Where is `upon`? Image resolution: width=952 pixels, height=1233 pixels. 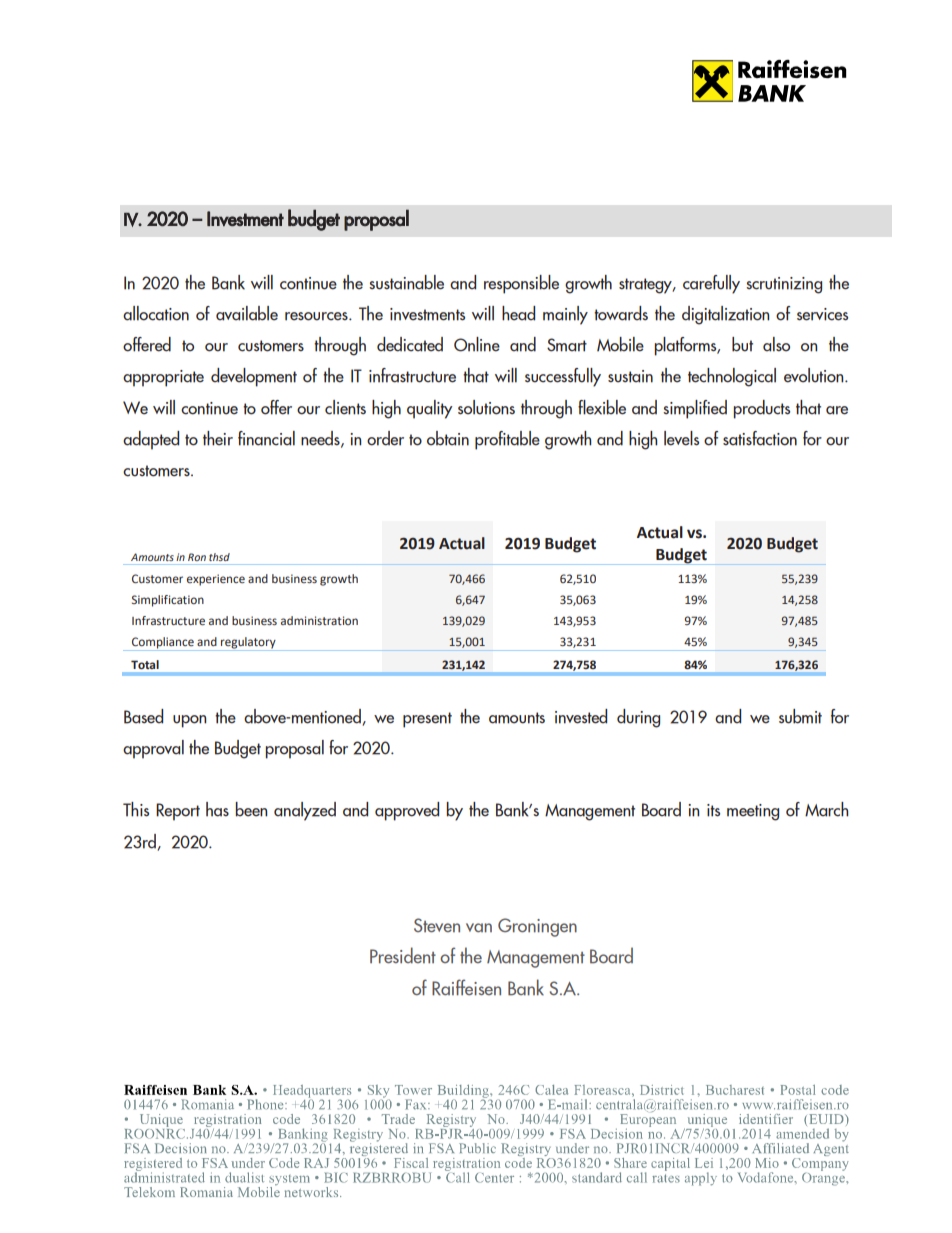 upon is located at coordinates (189, 721).
